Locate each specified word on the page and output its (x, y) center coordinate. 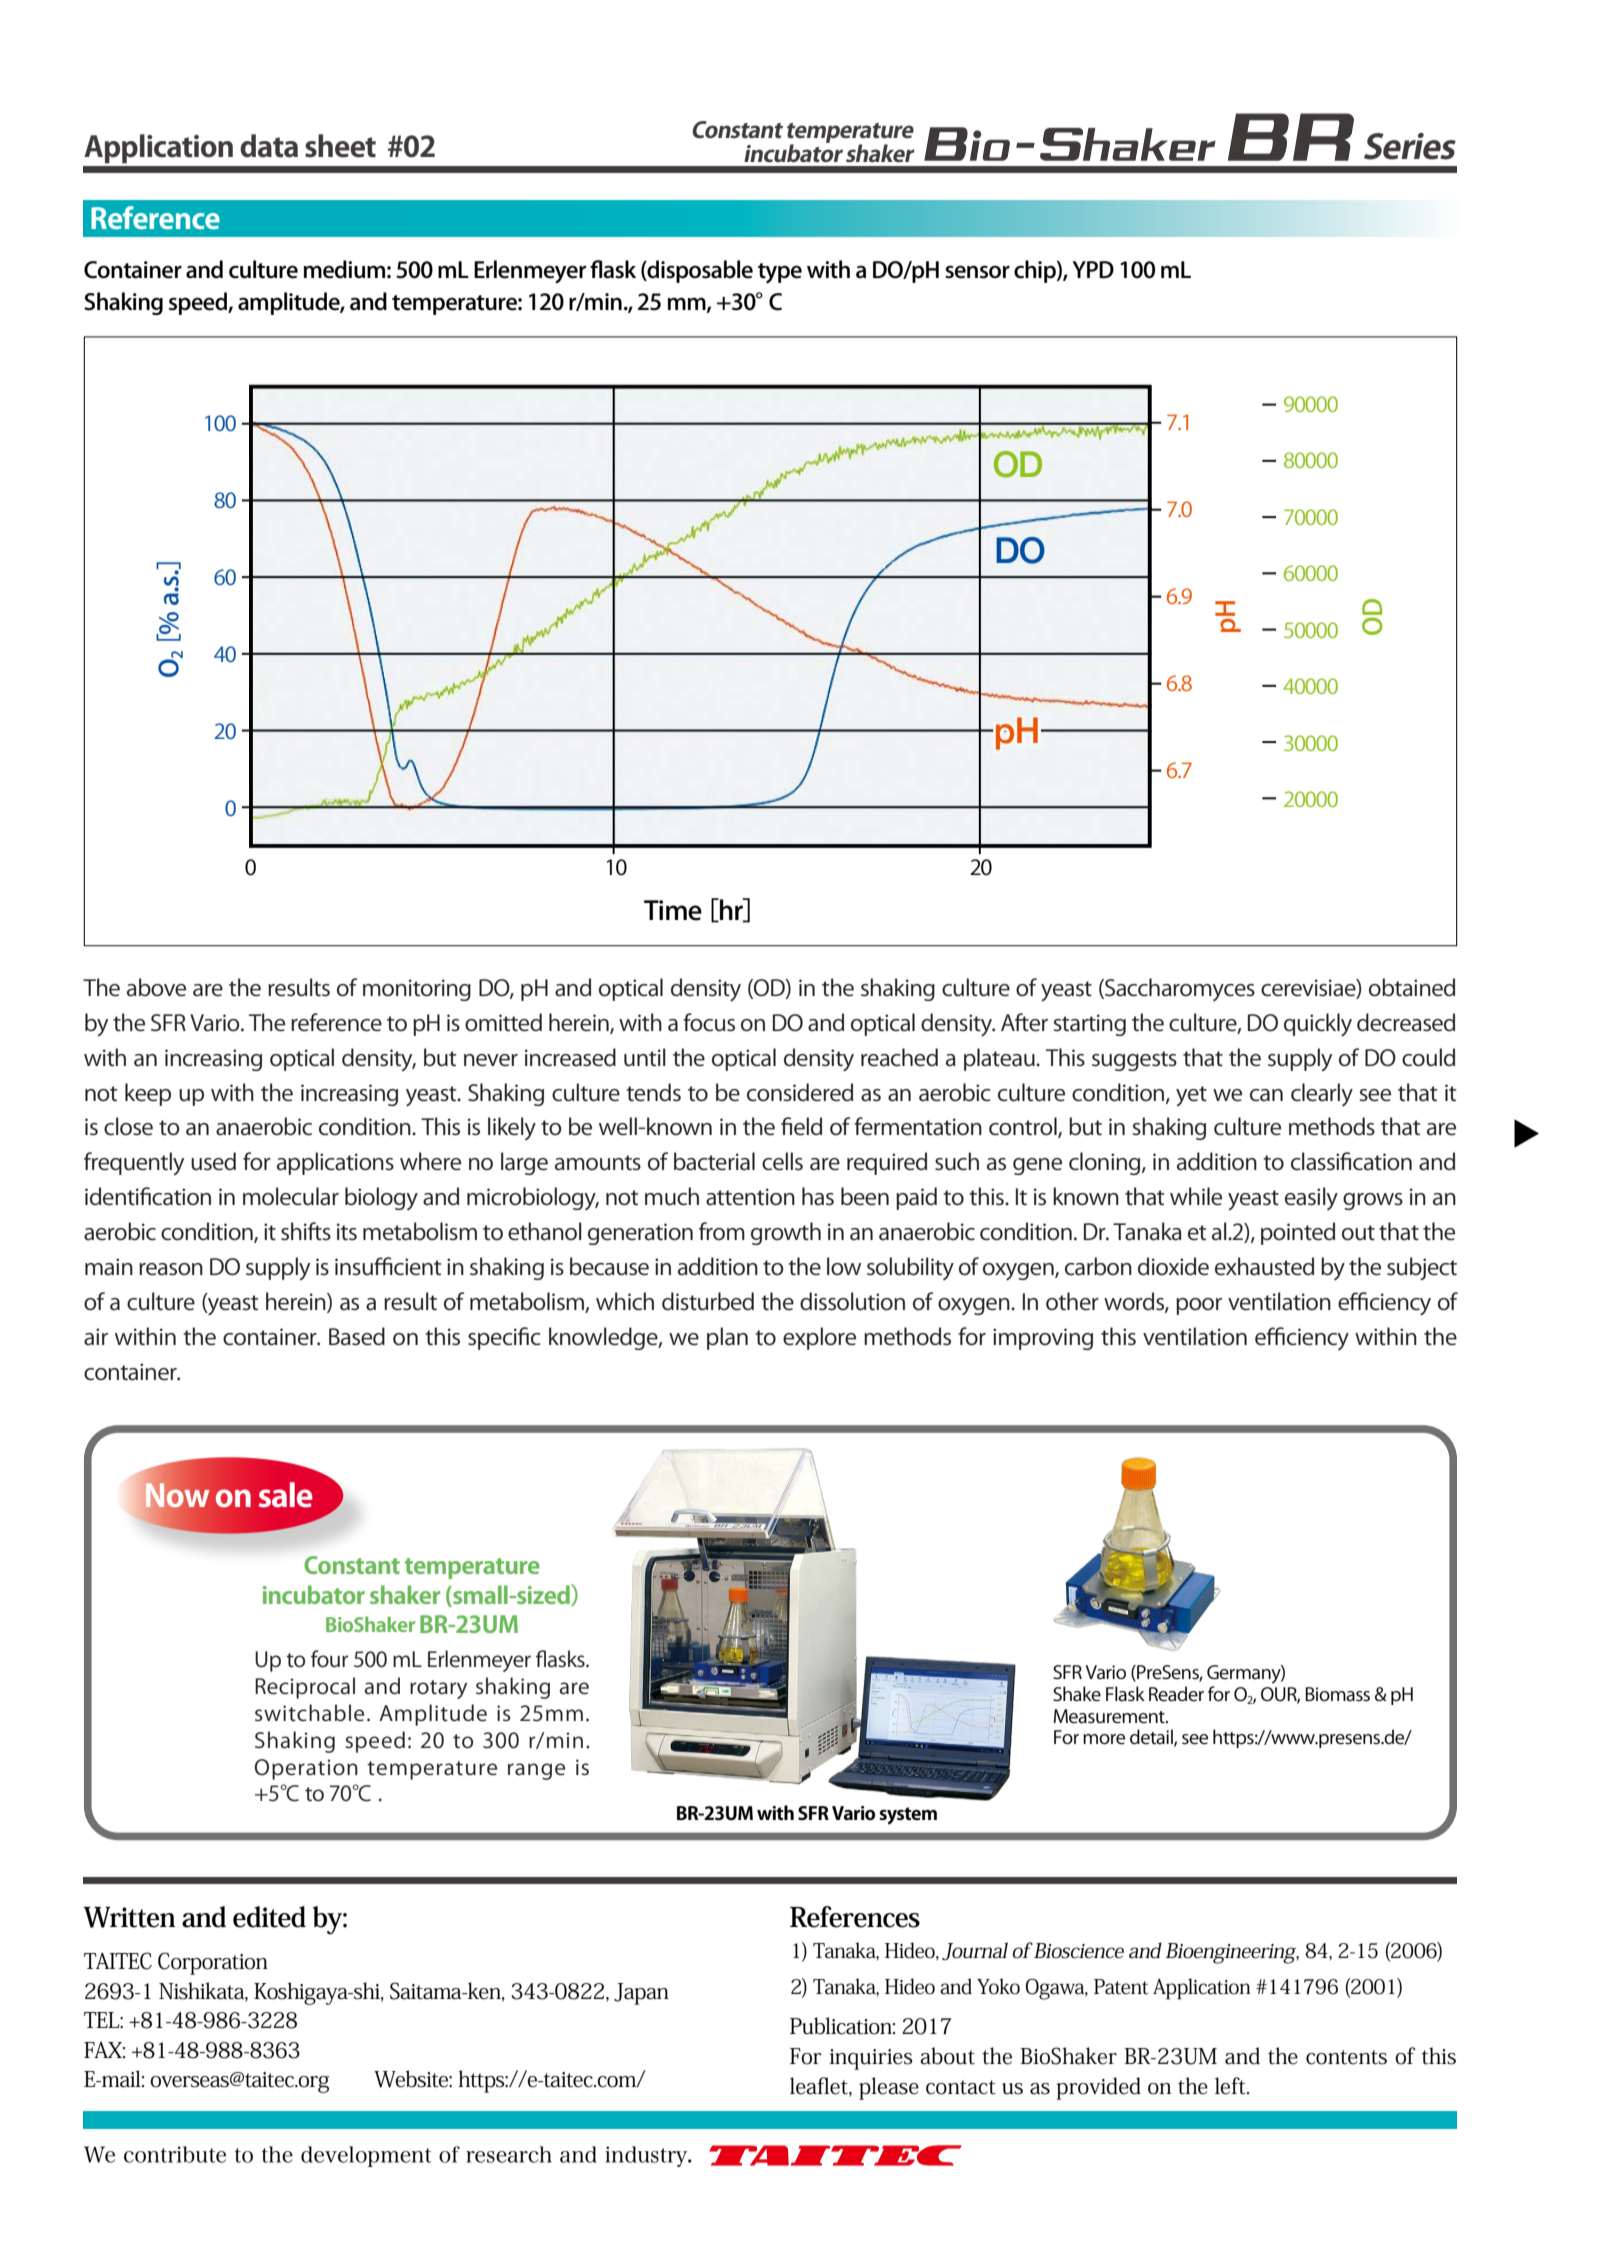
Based (357, 1336)
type (780, 273)
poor (1199, 1306)
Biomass (1337, 1694)
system (908, 1816)
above (156, 987)
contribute (175, 2154)
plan (727, 1338)
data (269, 146)
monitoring (417, 990)
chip (1036, 271)
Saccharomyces (1179, 989)
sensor (977, 272)
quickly (1318, 1024)
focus (709, 1022)
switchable (309, 1713)
